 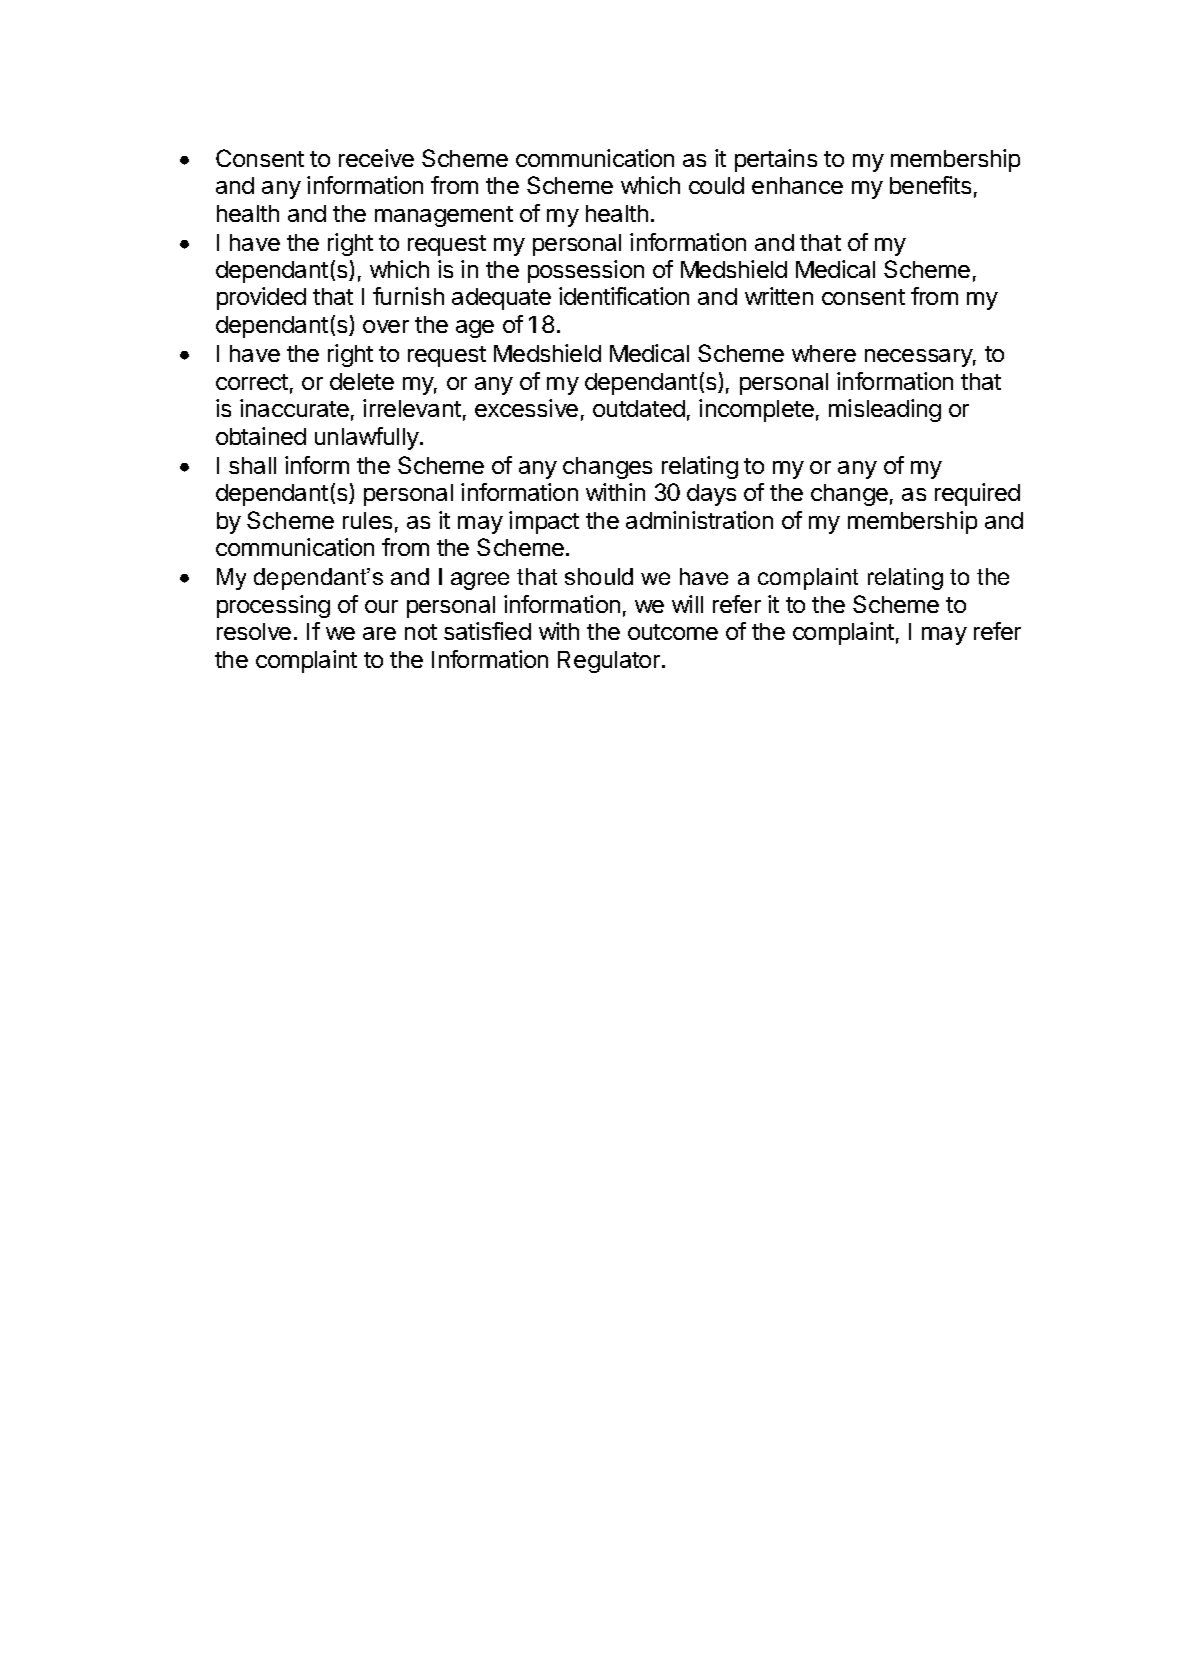 I want to click on Regulator, so click(x=610, y=662).
